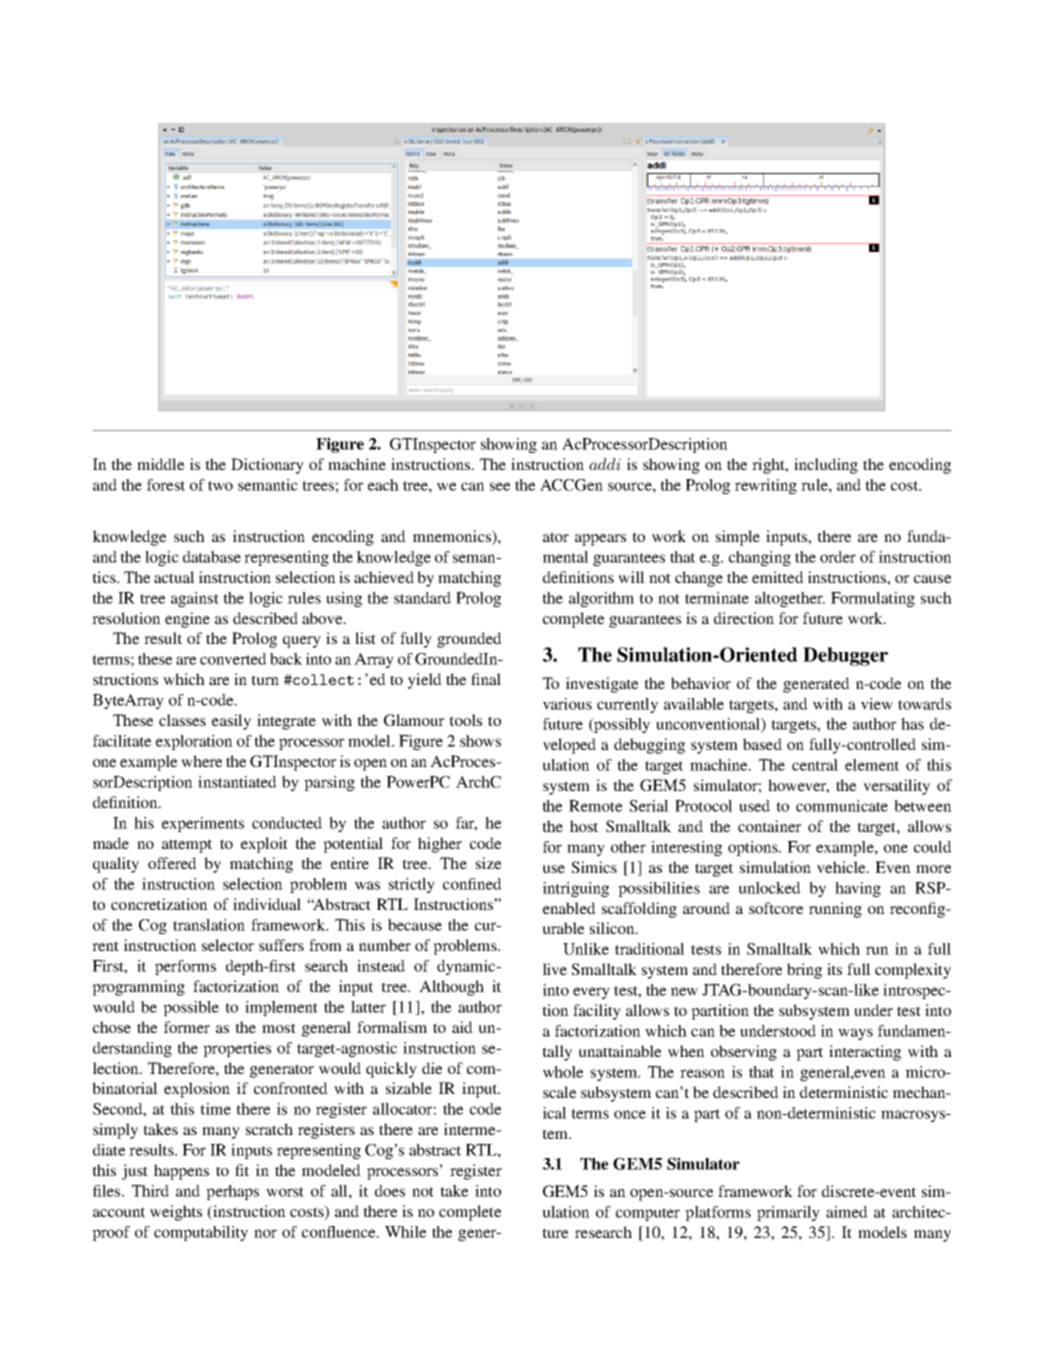  What do you see at coordinates (847, 1212) in the page?
I see `aimed` at bounding box center [847, 1212].
